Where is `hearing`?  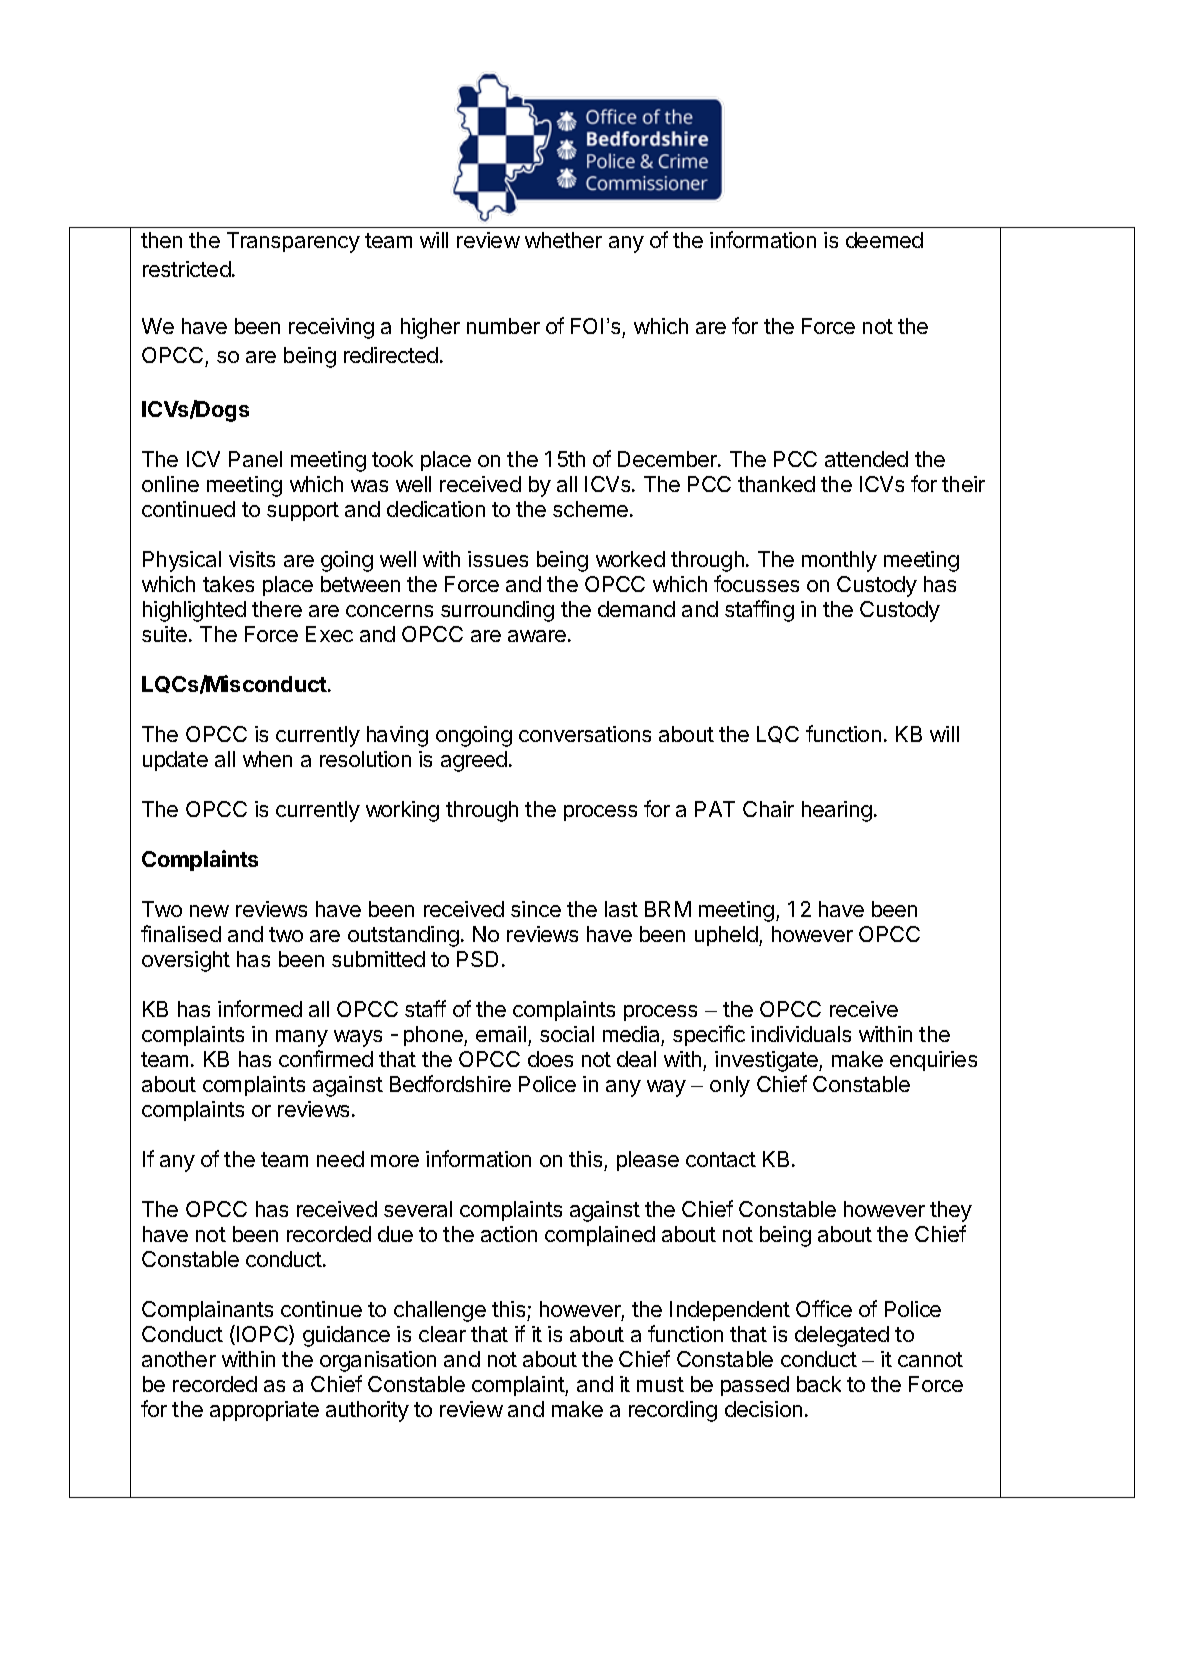 hearing is located at coordinates (837, 811).
